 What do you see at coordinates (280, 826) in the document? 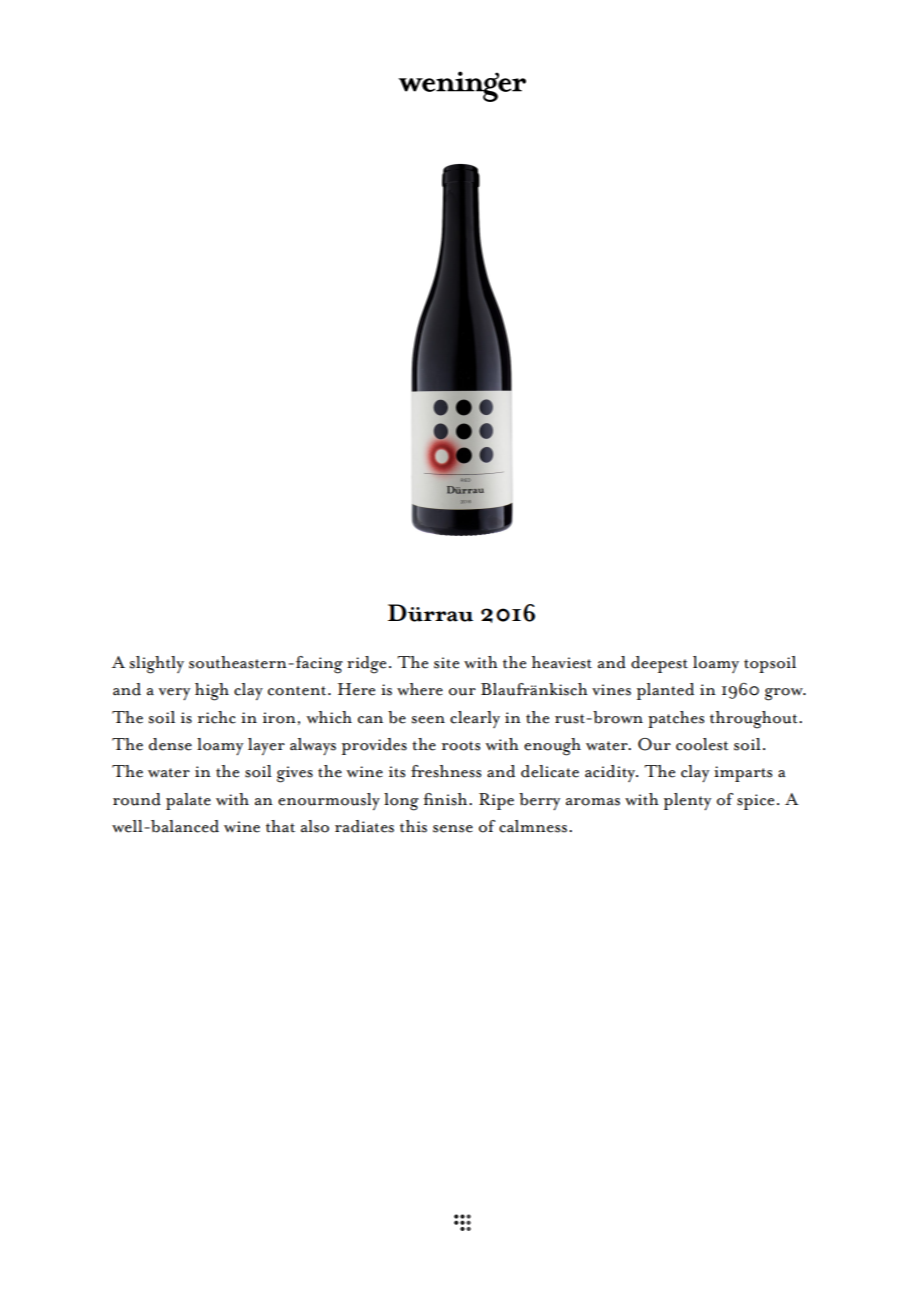
I see `that` at bounding box center [280, 826].
